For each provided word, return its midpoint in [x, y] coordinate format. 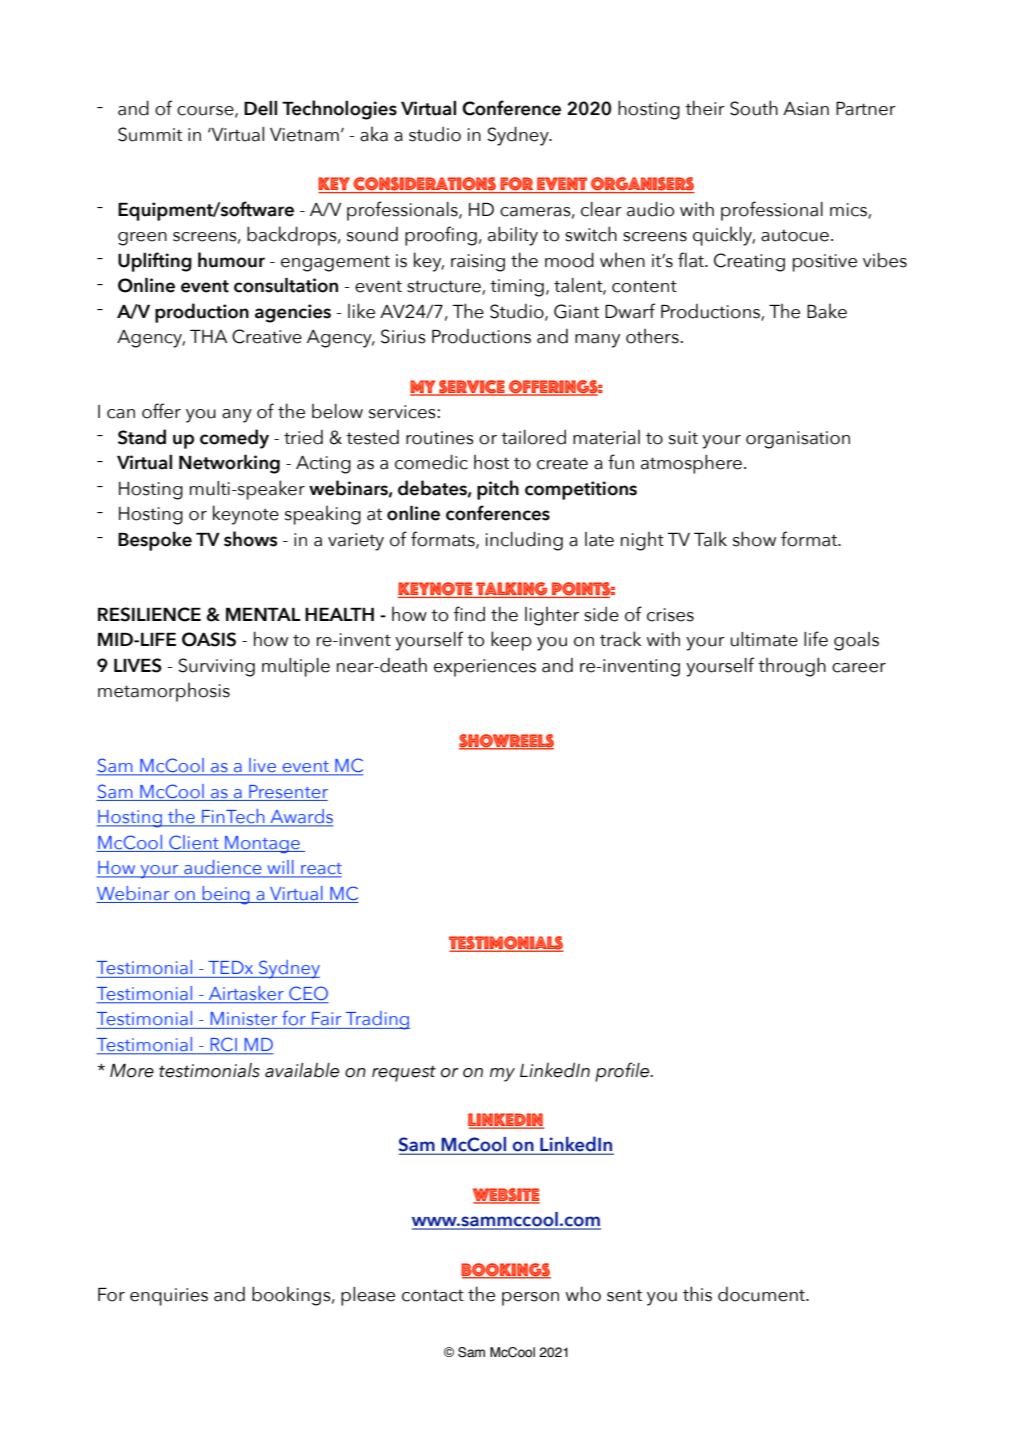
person [530, 1299]
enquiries [169, 1297]
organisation [798, 440]
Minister [244, 1018]
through [792, 667]
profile [623, 1072]
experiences [485, 668]
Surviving [216, 667]
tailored [533, 437]
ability [513, 236]
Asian [806, 109]
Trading [377, 1020]
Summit [150, 134]
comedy [234, 439]
